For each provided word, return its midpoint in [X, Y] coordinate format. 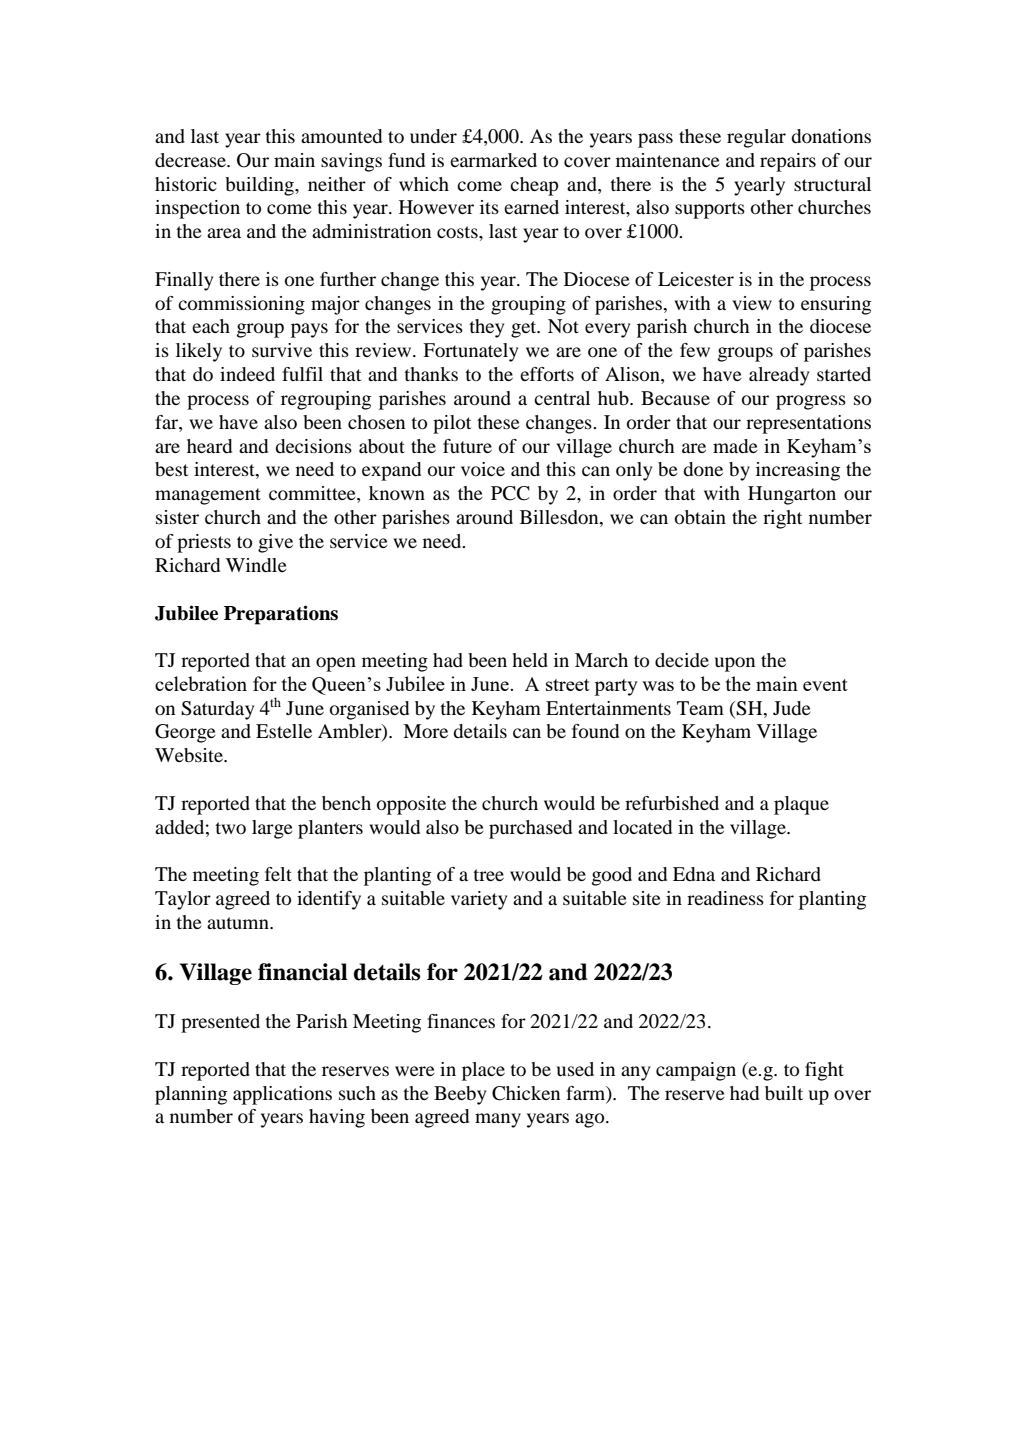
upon [735, 664]
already [779, 376]
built [784, 1093]
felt [278, 874]
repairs [788, 162]
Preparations [281, 615]
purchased [530, 829]
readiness [725, 898]
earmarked [493, 160]
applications [282, 1095]
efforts [547, 374]
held [530, 660]
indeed [247, 374]
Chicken [526, 1093]
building [260, 186]
